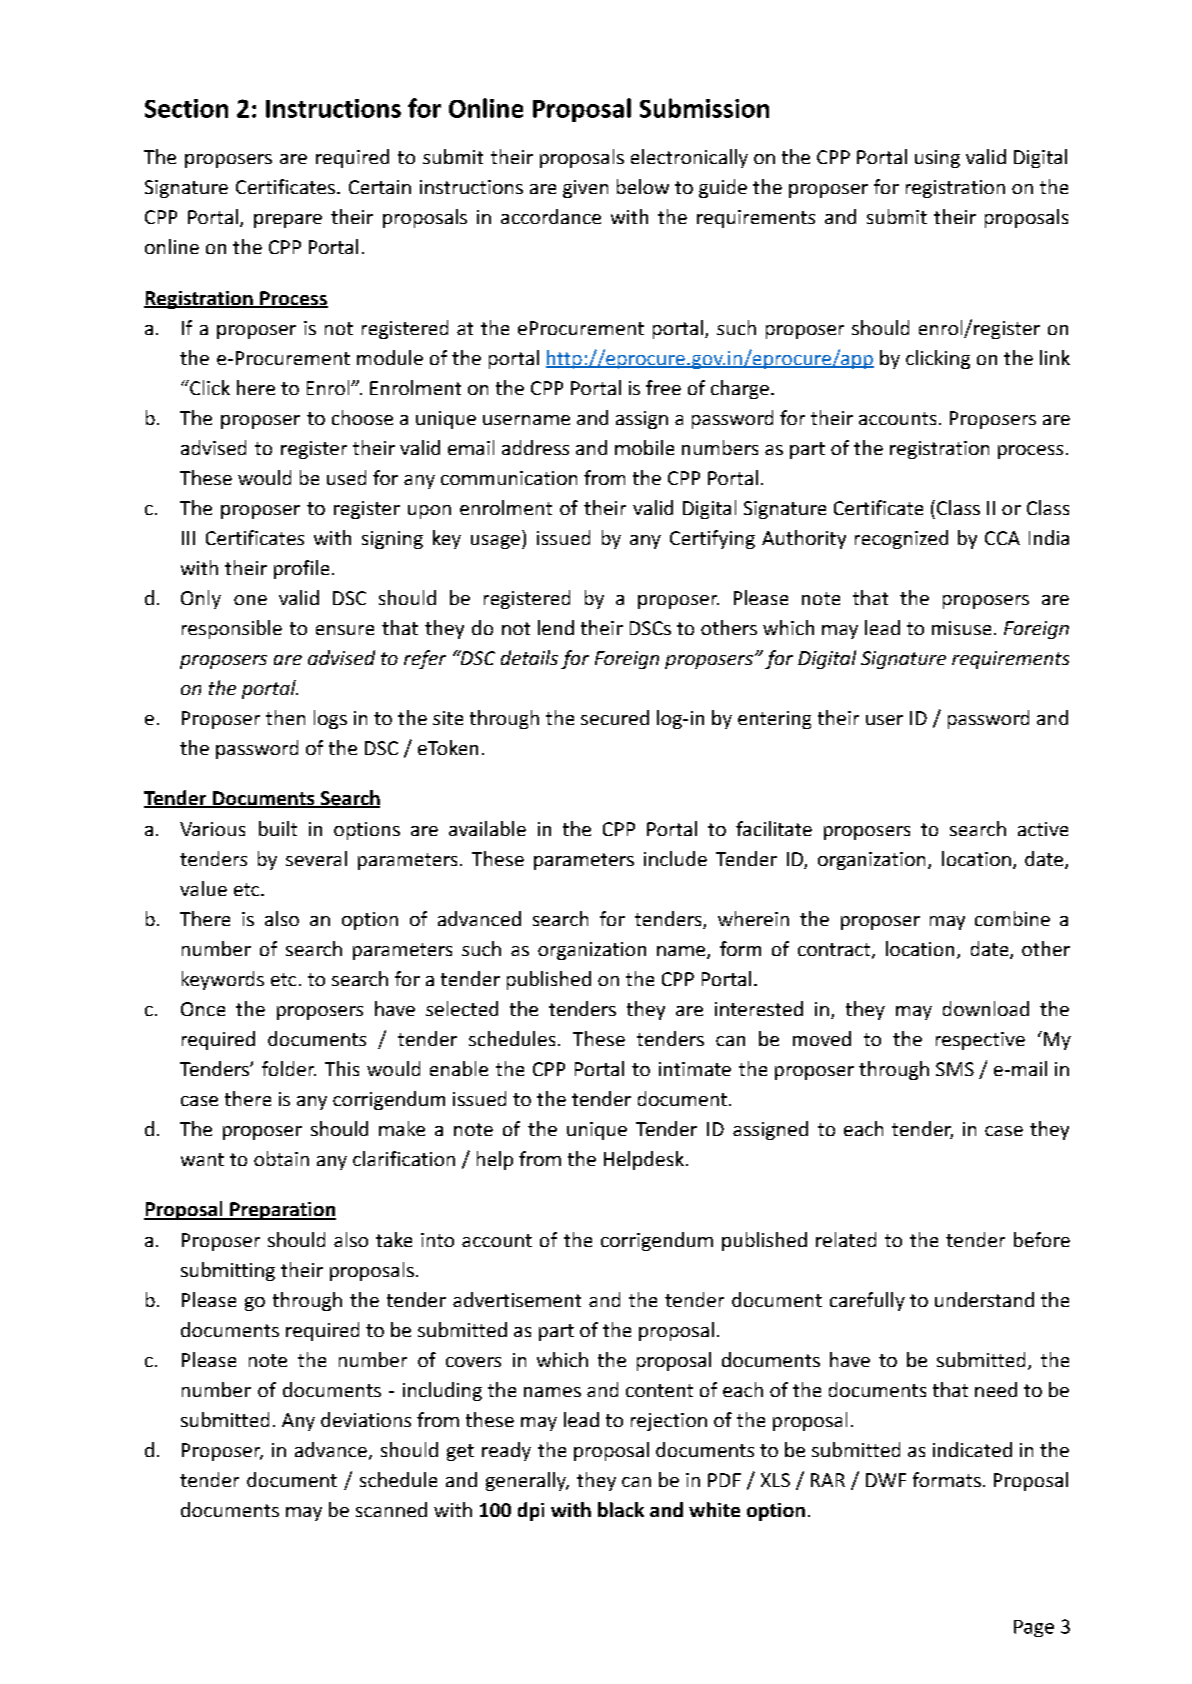 This screenshot has height=1684, width=1192. I want to click on black, so click(621, 1509).
